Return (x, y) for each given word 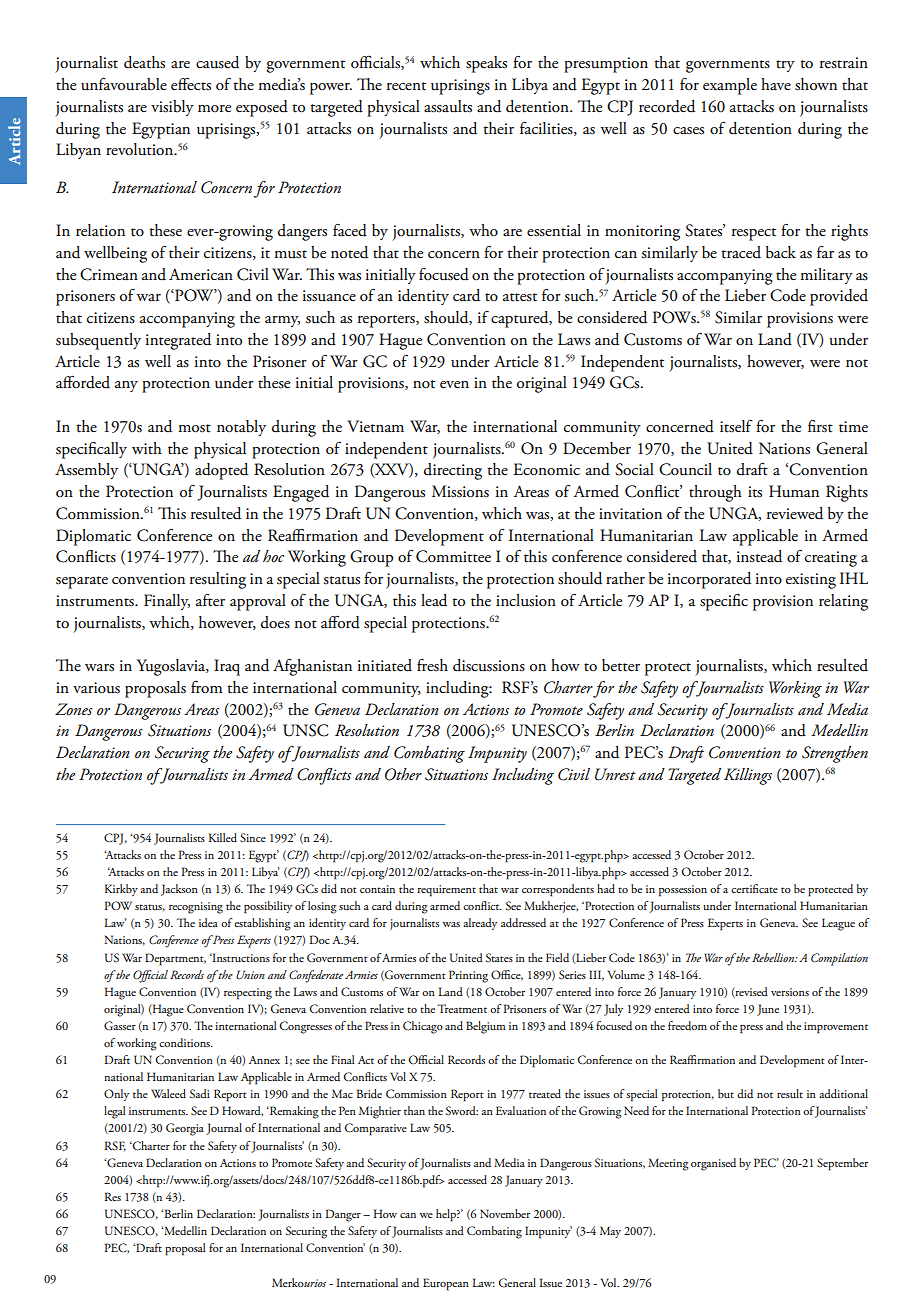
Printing (468, 976)
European (446, 1284)
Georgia (185, 1129)
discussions (489, 665)
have (776, 84)
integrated (178, 341)
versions (790, 992)
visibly (172, 108)
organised (713, 1164)
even (454, 385)
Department (175, 959)
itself (736, 426)
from (207, 687)
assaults (448, 106)
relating (843, 602)
